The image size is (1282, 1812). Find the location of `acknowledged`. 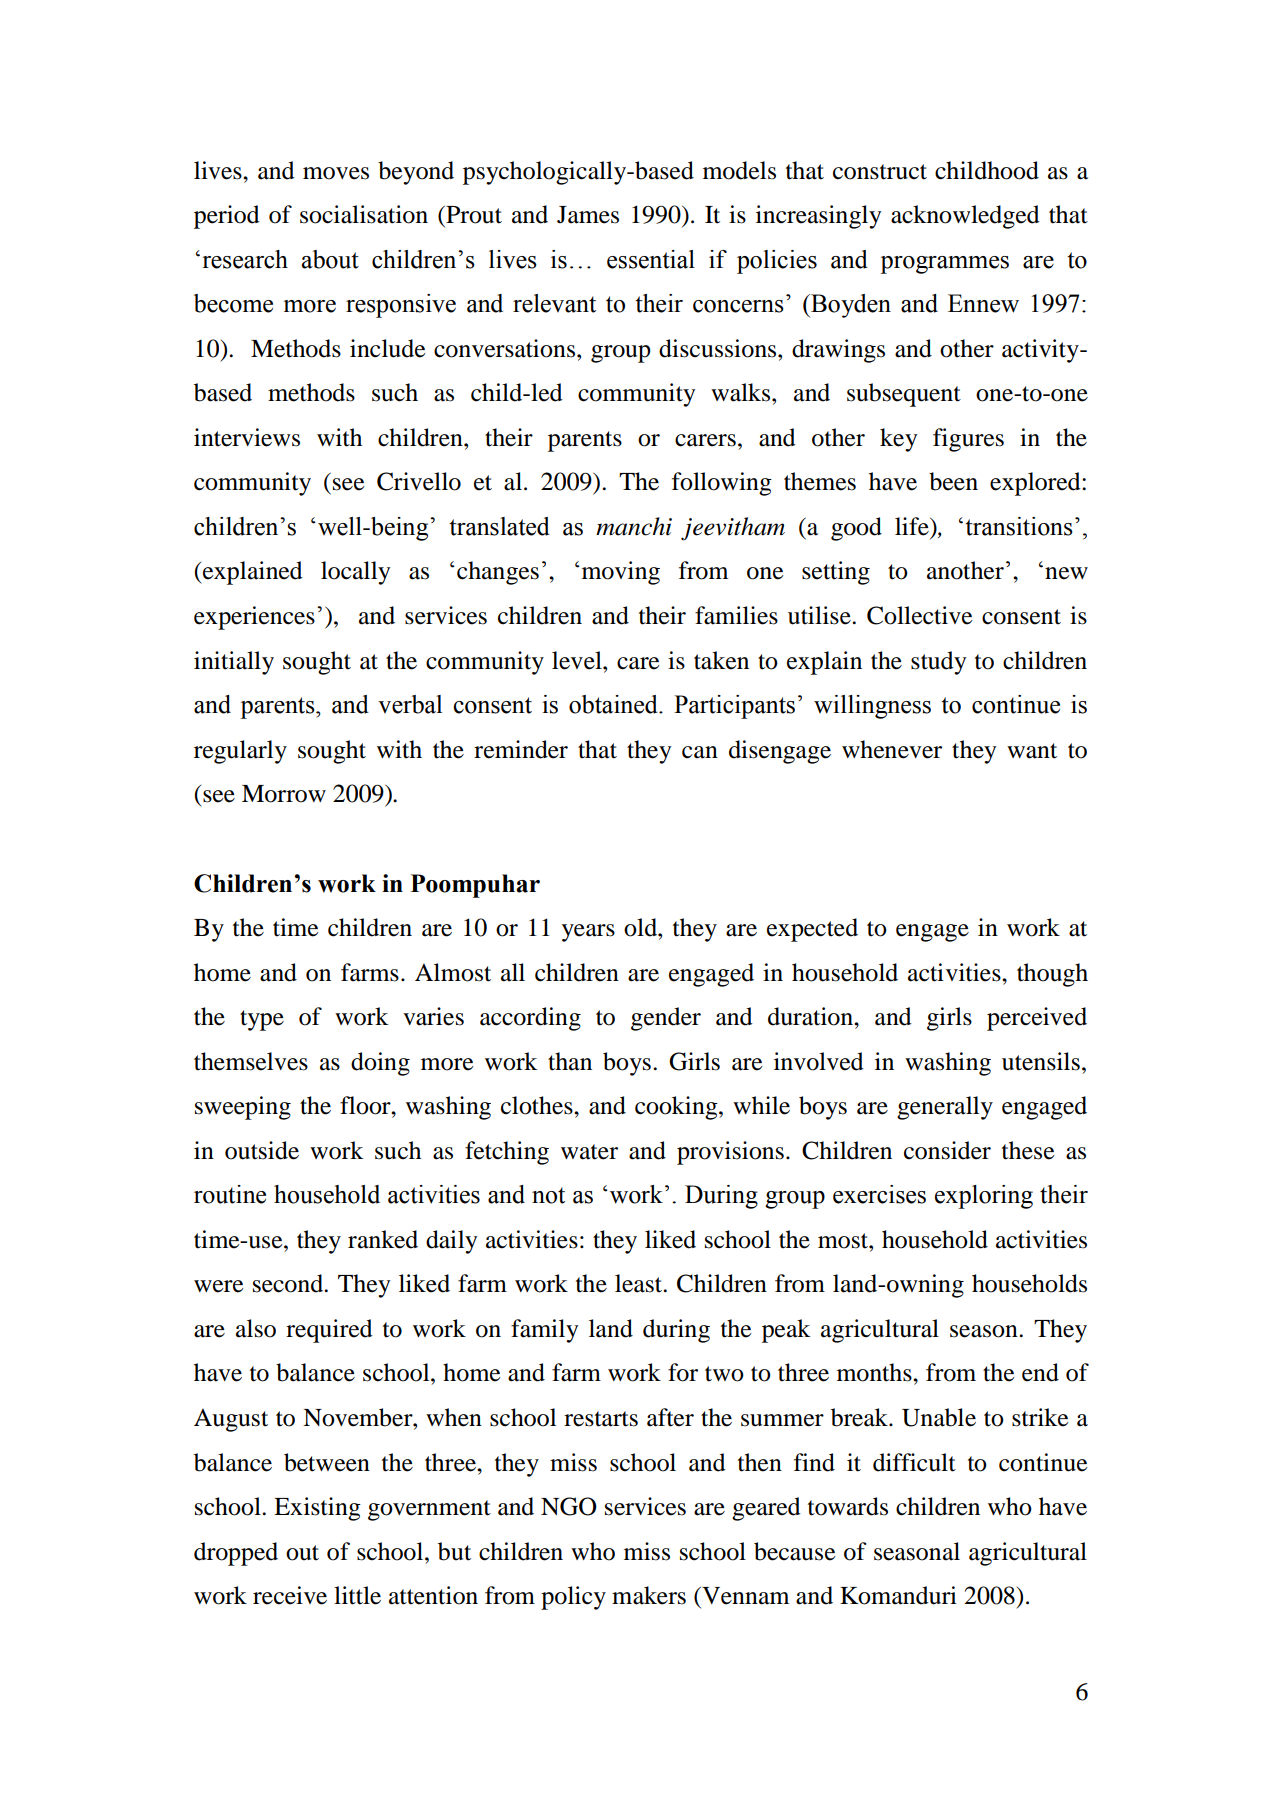

acknowledged is located at coordinates (965, 217).
